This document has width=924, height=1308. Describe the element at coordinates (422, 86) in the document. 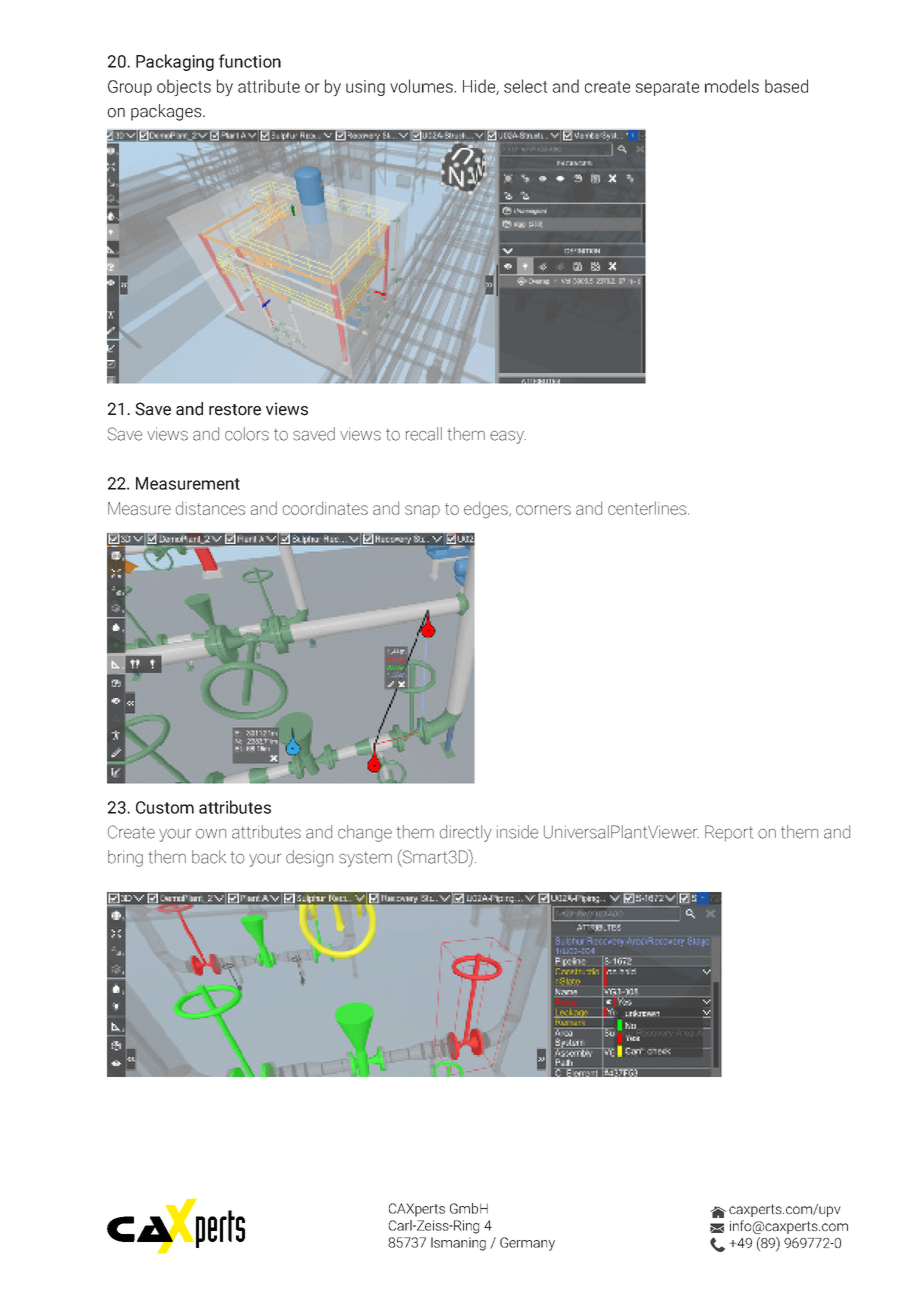

I see `volumes` at that location.
